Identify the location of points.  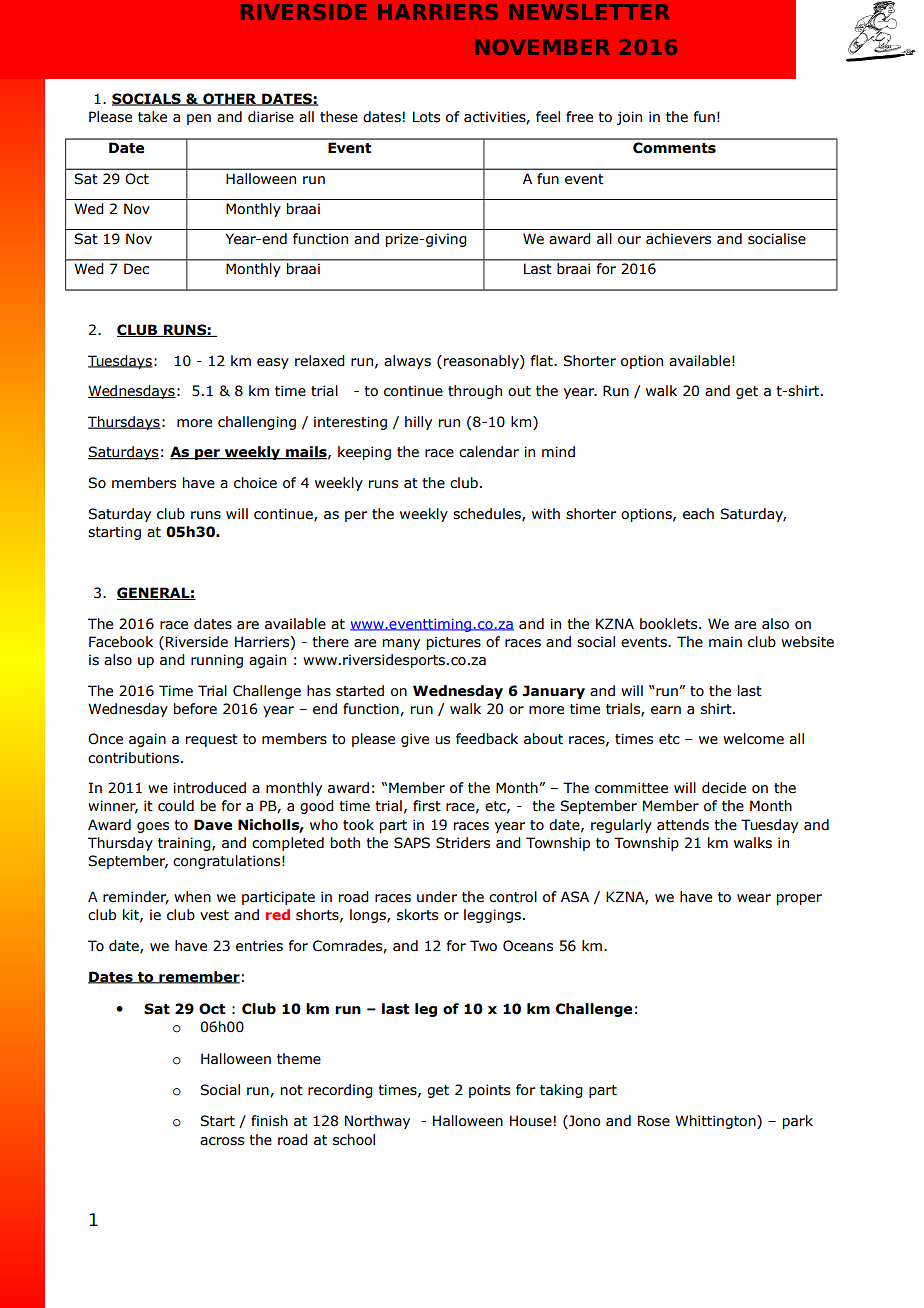
(489, 1091).
